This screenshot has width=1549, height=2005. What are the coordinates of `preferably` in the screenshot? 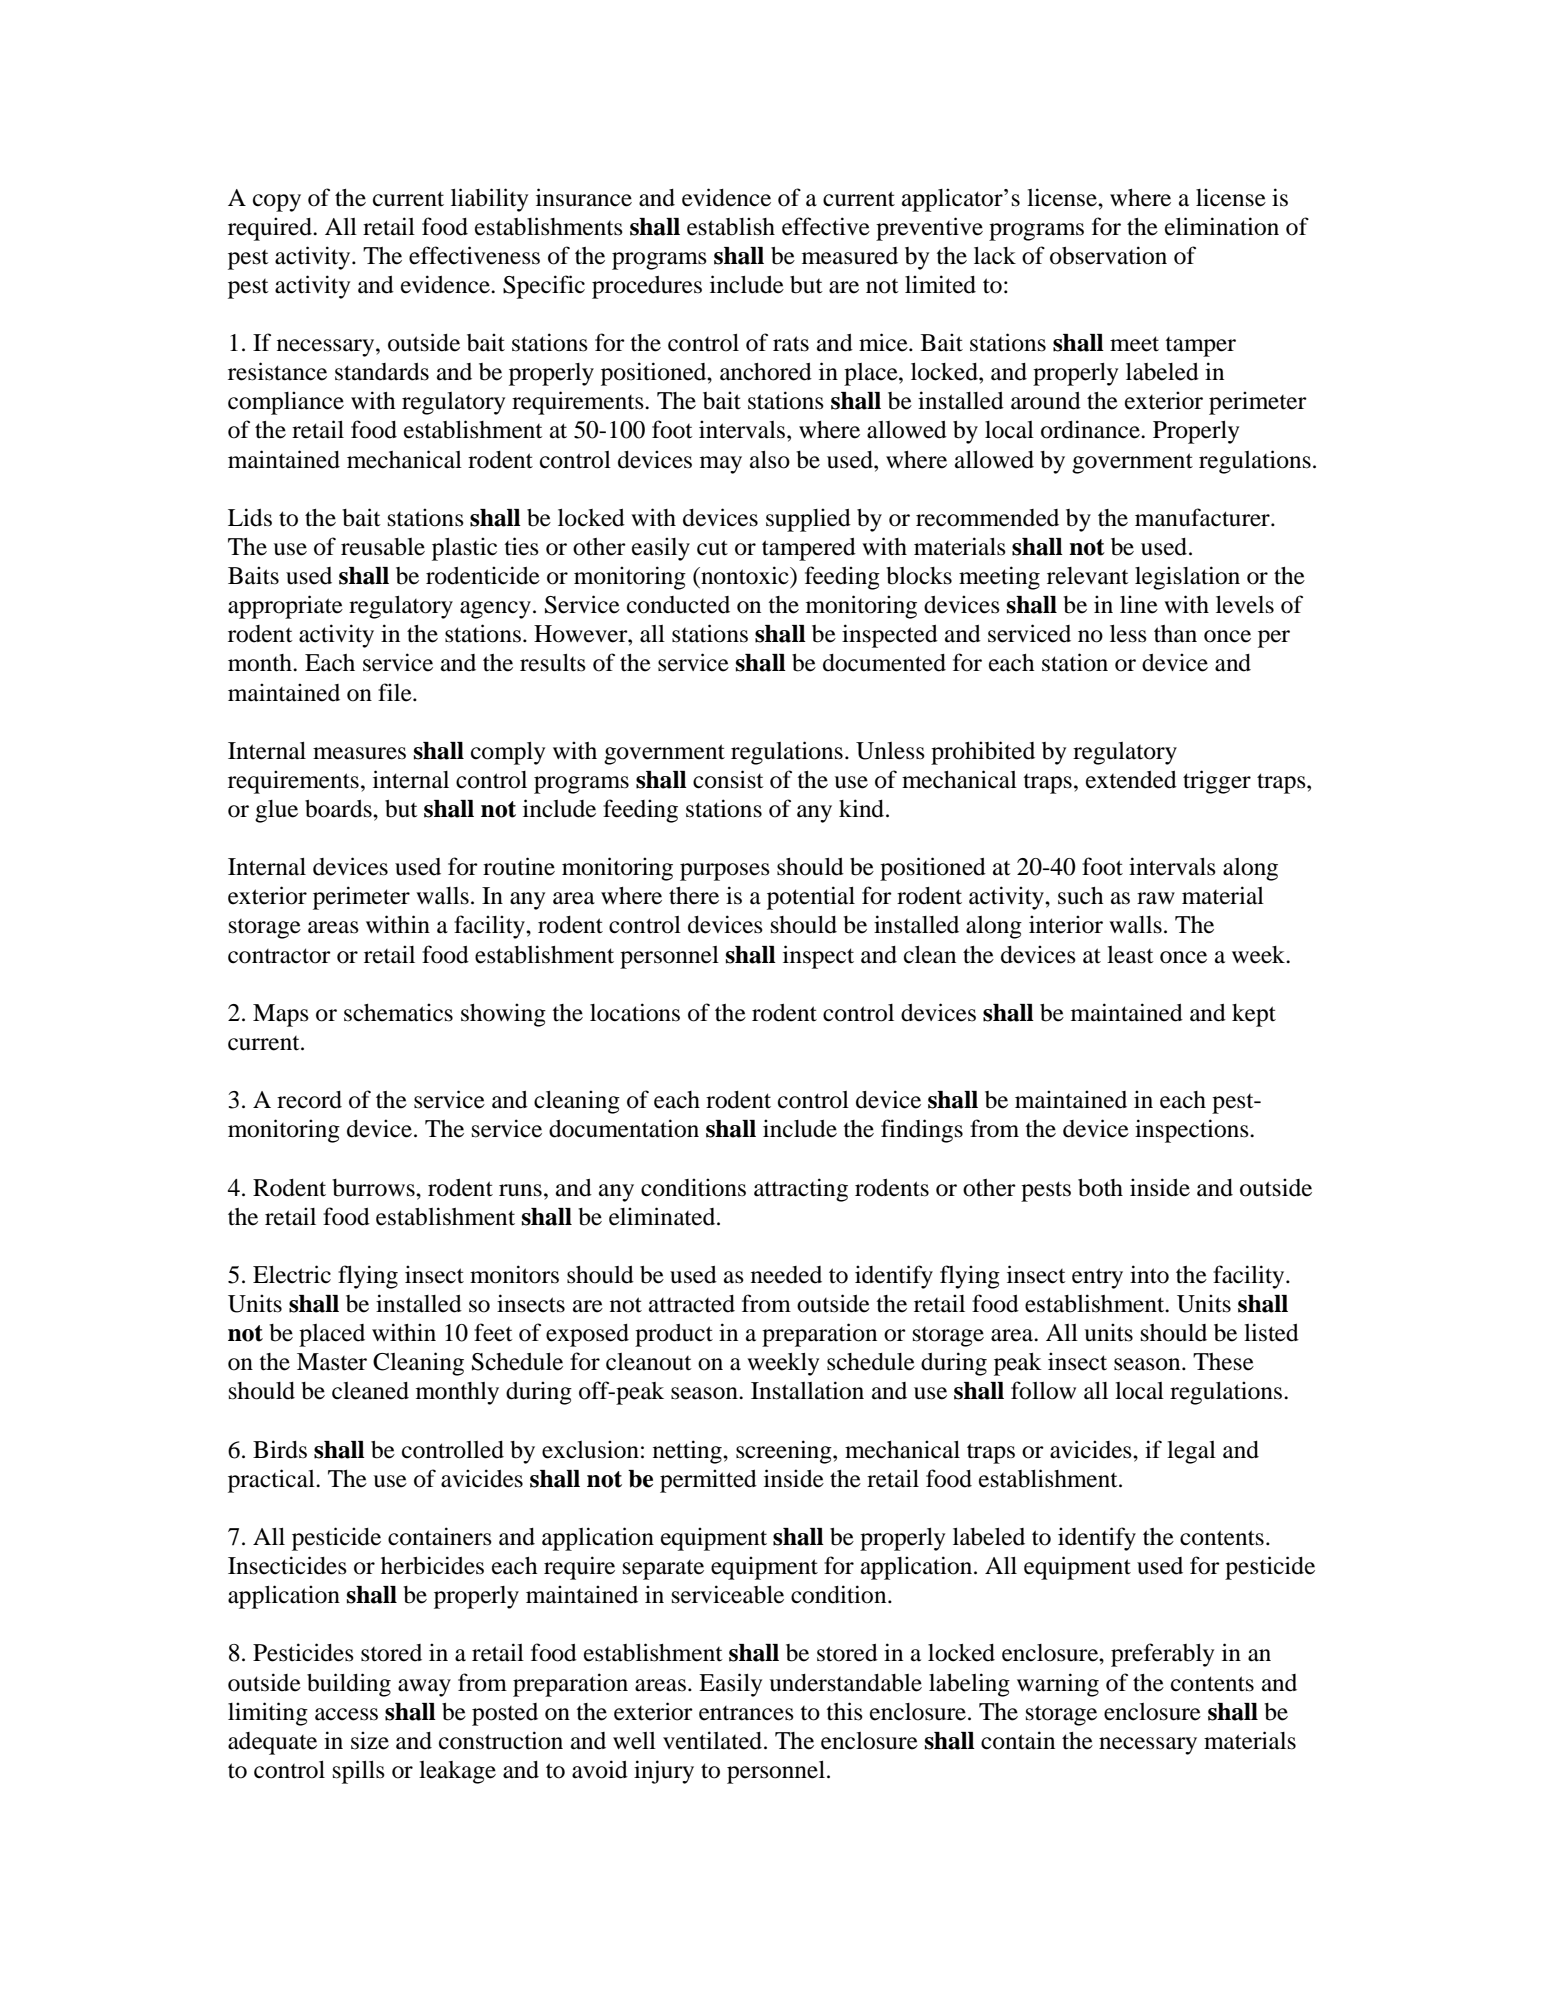 It's located at (1162, 1655).
